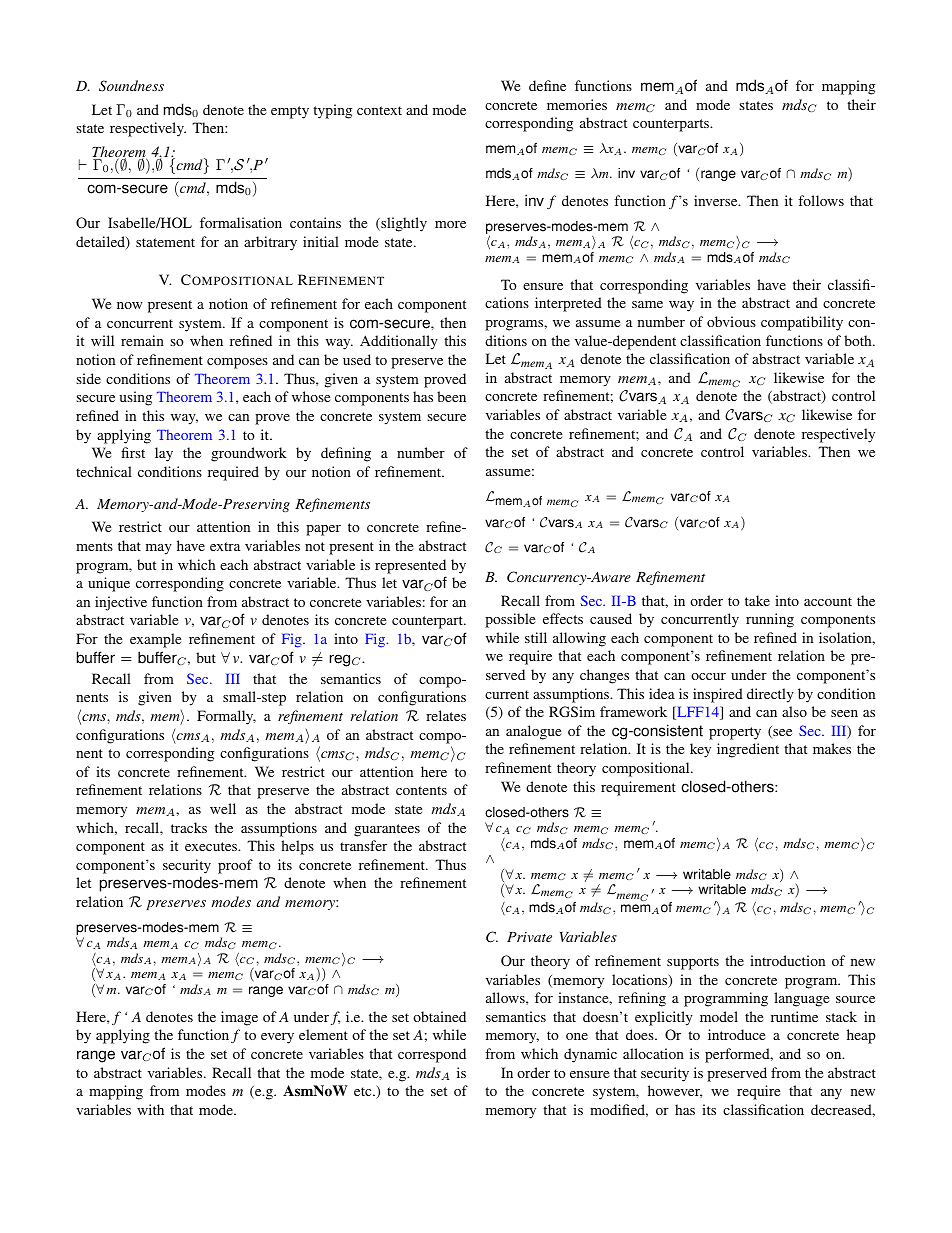 This screenshot has height=1233, width=952. What do you see at coordinates (142, 340) in the screenshot?
I see `remain` at bounding box center [142, 340].
